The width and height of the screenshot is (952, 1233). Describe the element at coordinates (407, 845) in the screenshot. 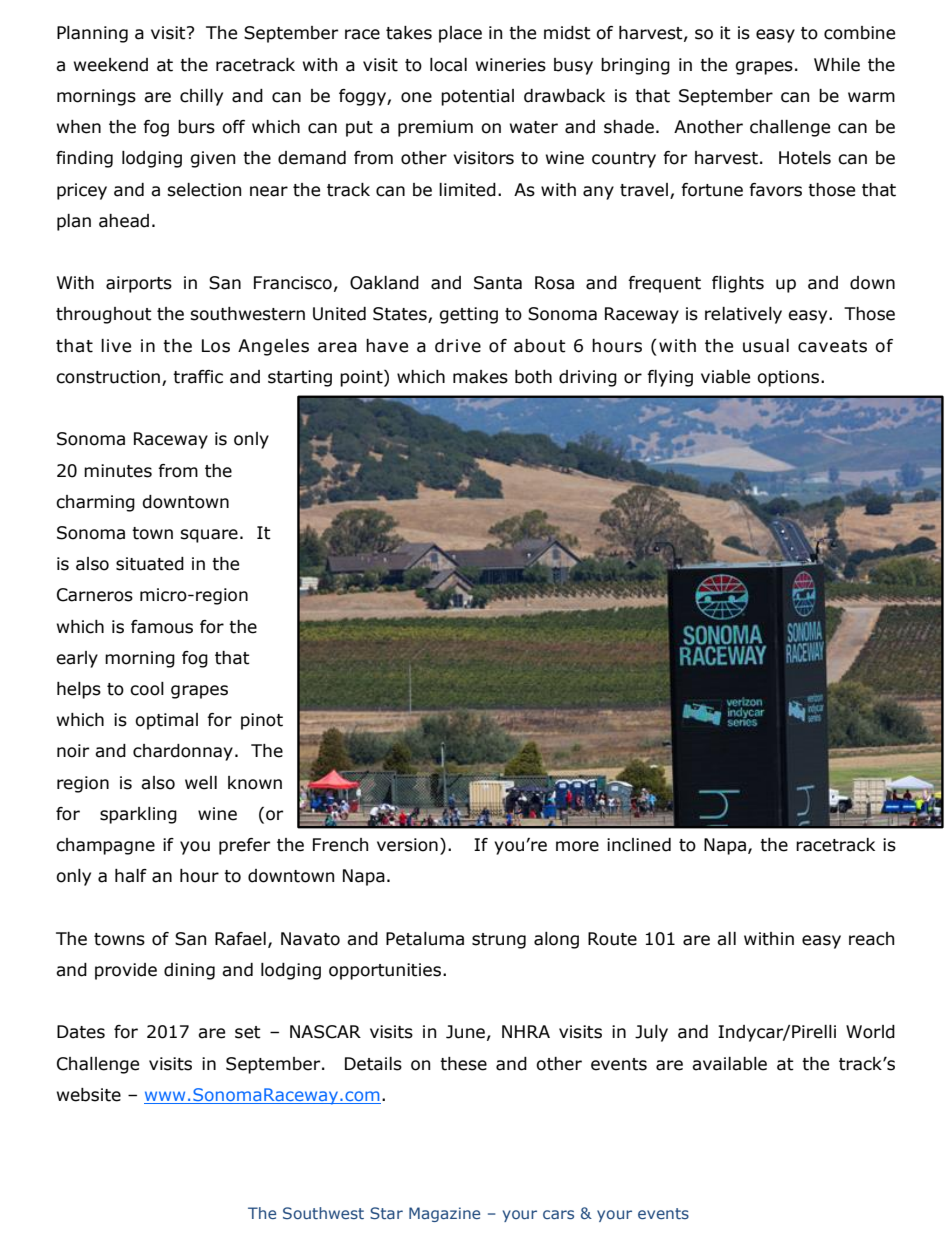

I see `version` at that location.
